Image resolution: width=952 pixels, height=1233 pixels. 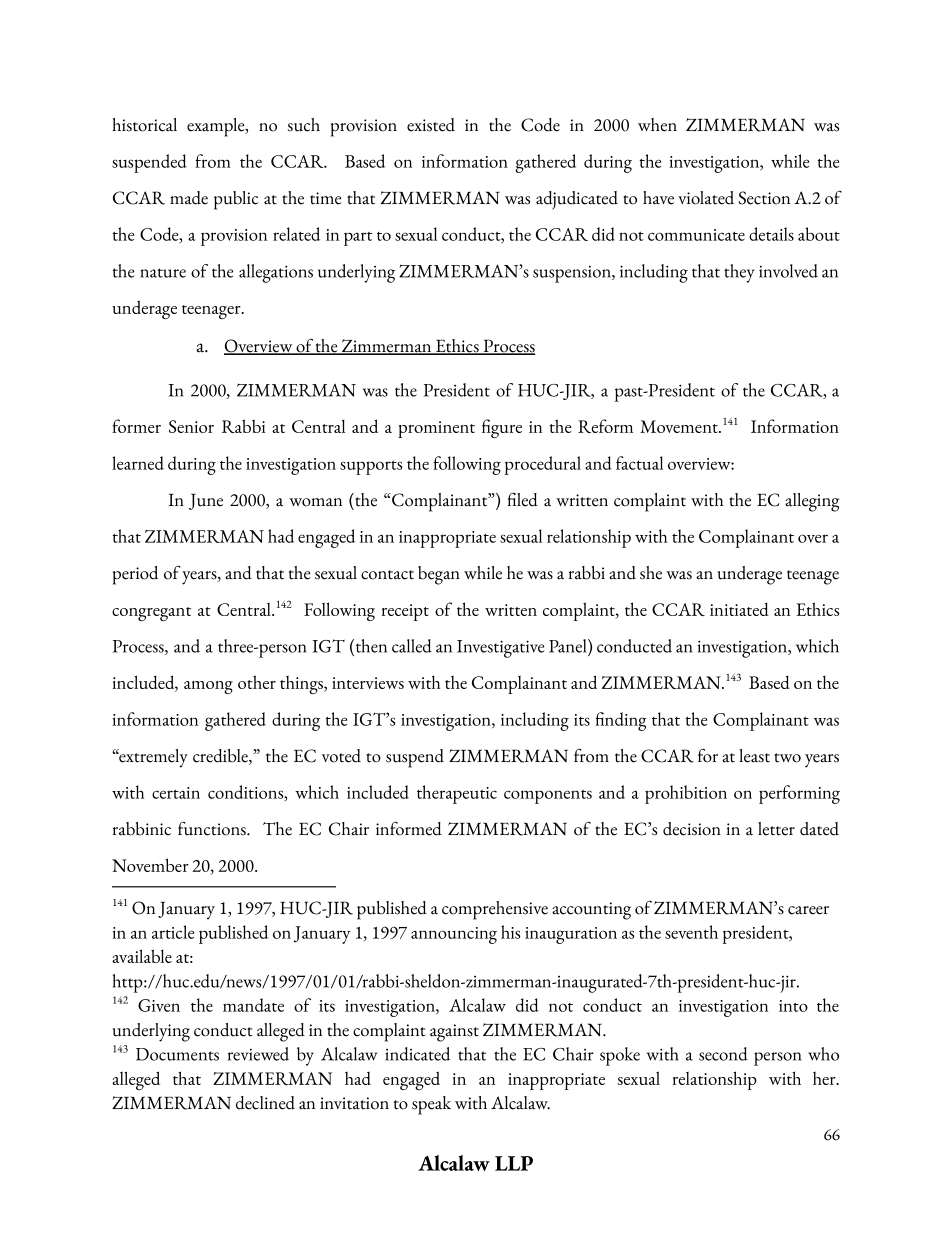 What do you see at coordinates (812, 502) in the document?
I see `alleging` at bounding box center [812, 502].
